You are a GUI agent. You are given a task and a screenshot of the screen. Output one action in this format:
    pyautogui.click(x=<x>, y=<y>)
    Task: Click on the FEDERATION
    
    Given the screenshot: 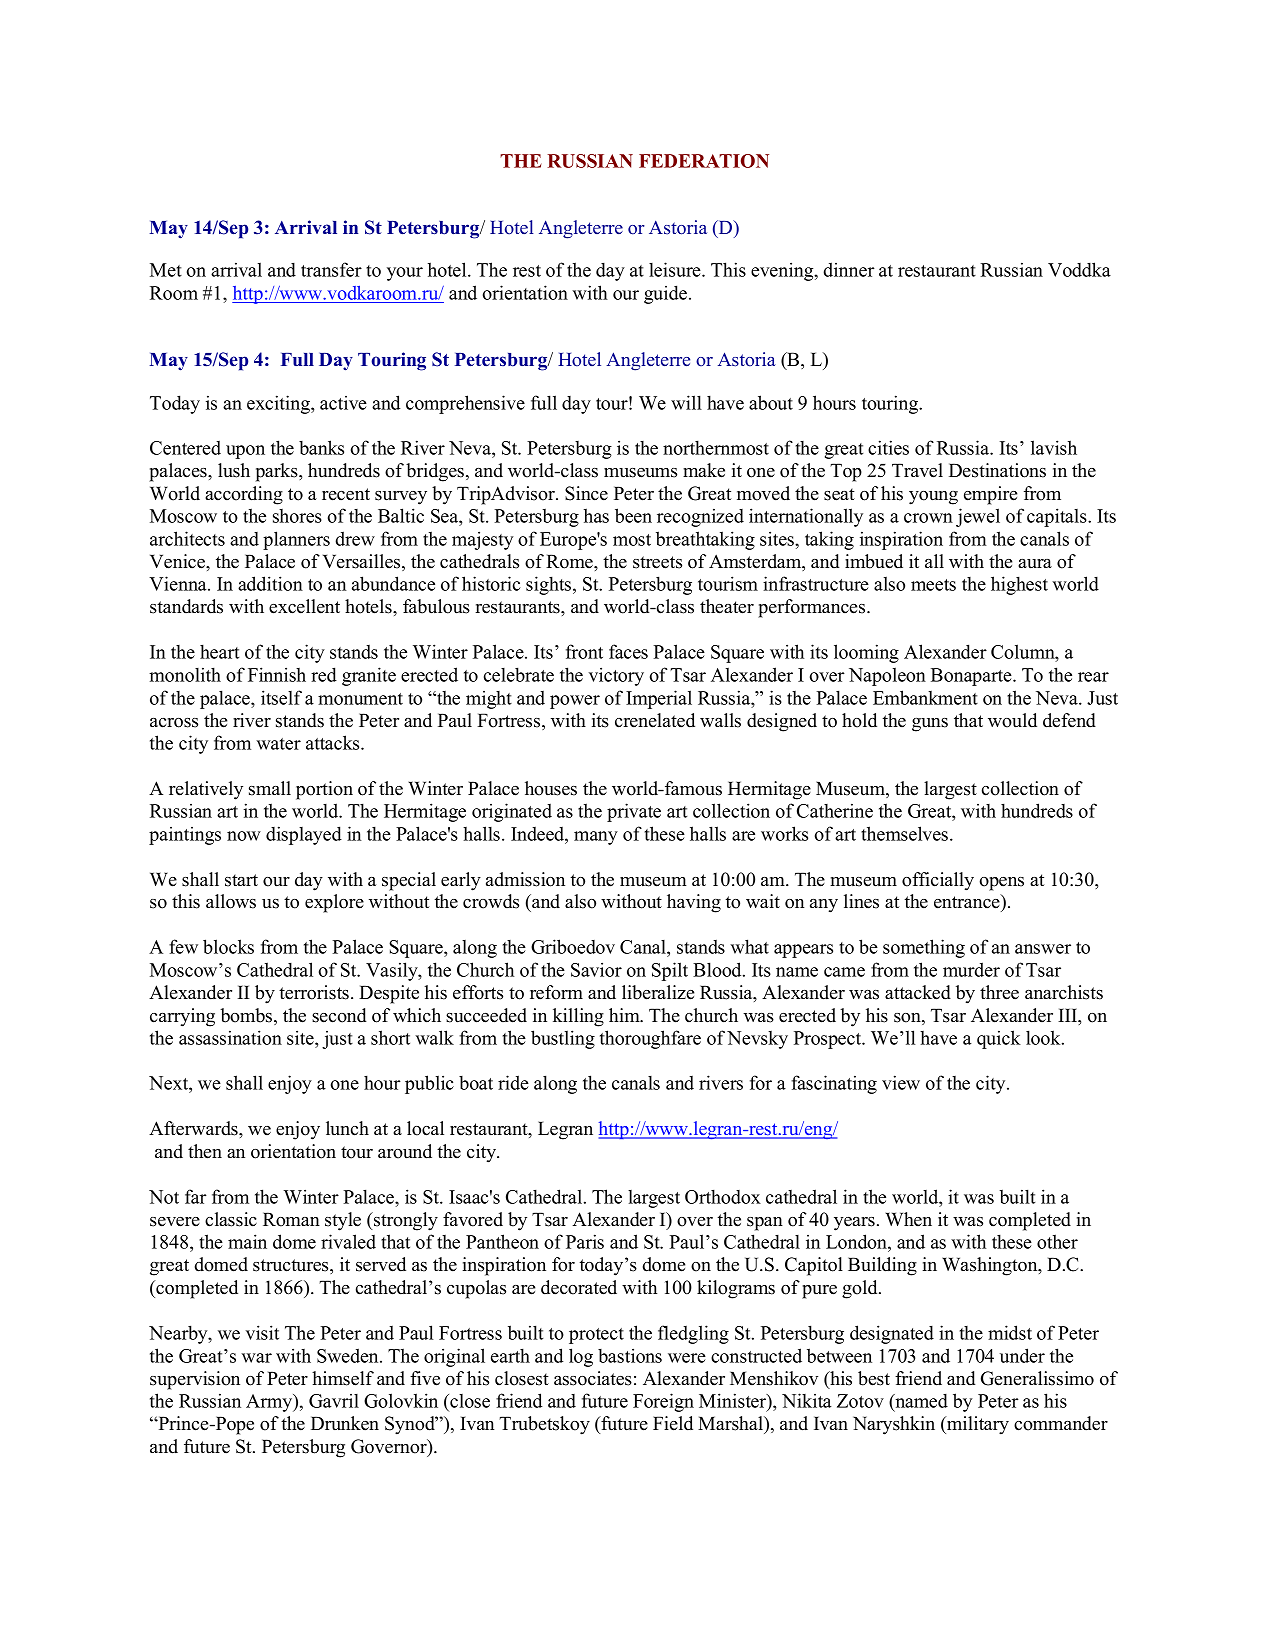 What is the action you would take?
    pyautogui.click(x=704, y=161)
